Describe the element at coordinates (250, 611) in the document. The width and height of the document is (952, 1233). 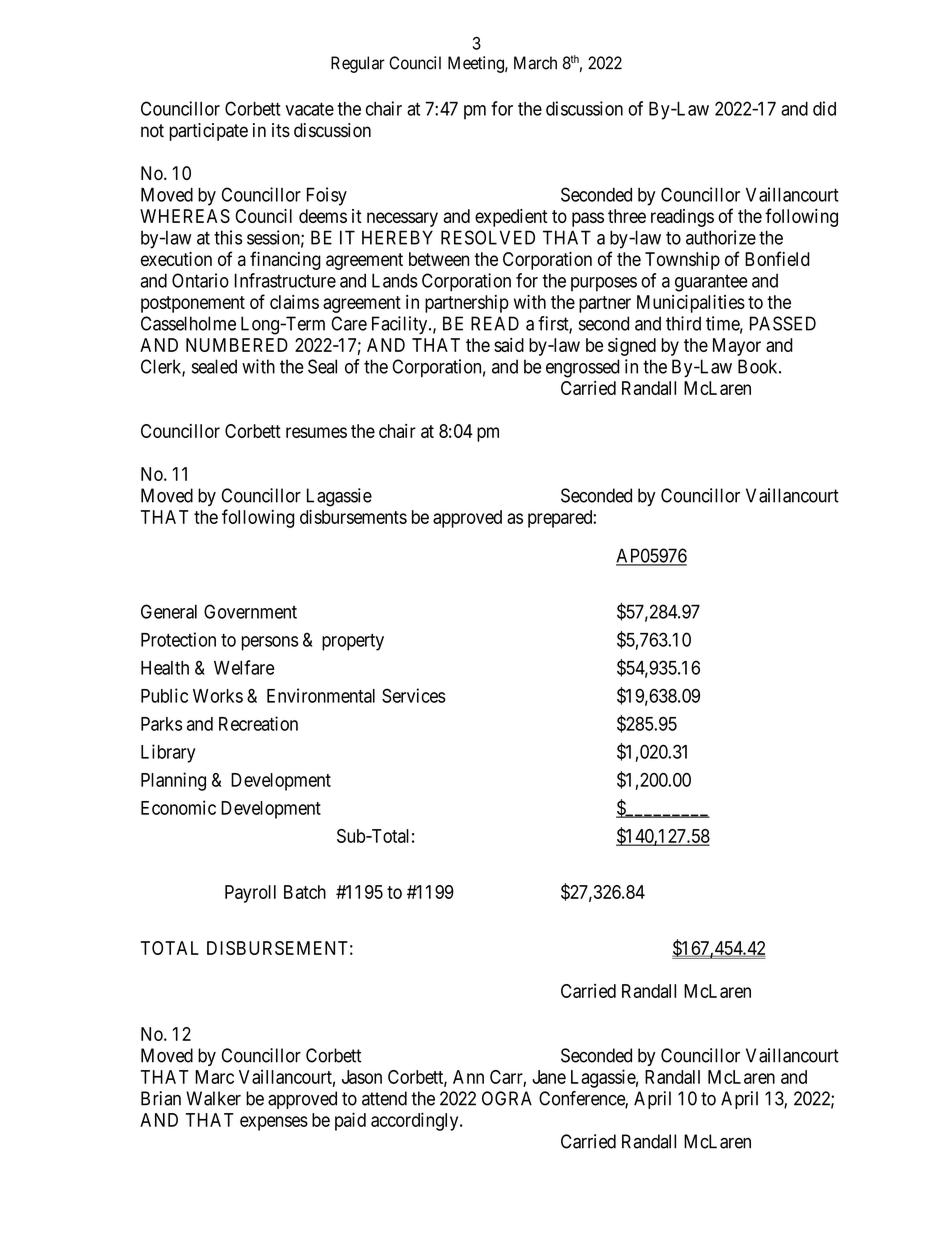
I see `Government` at that location.
